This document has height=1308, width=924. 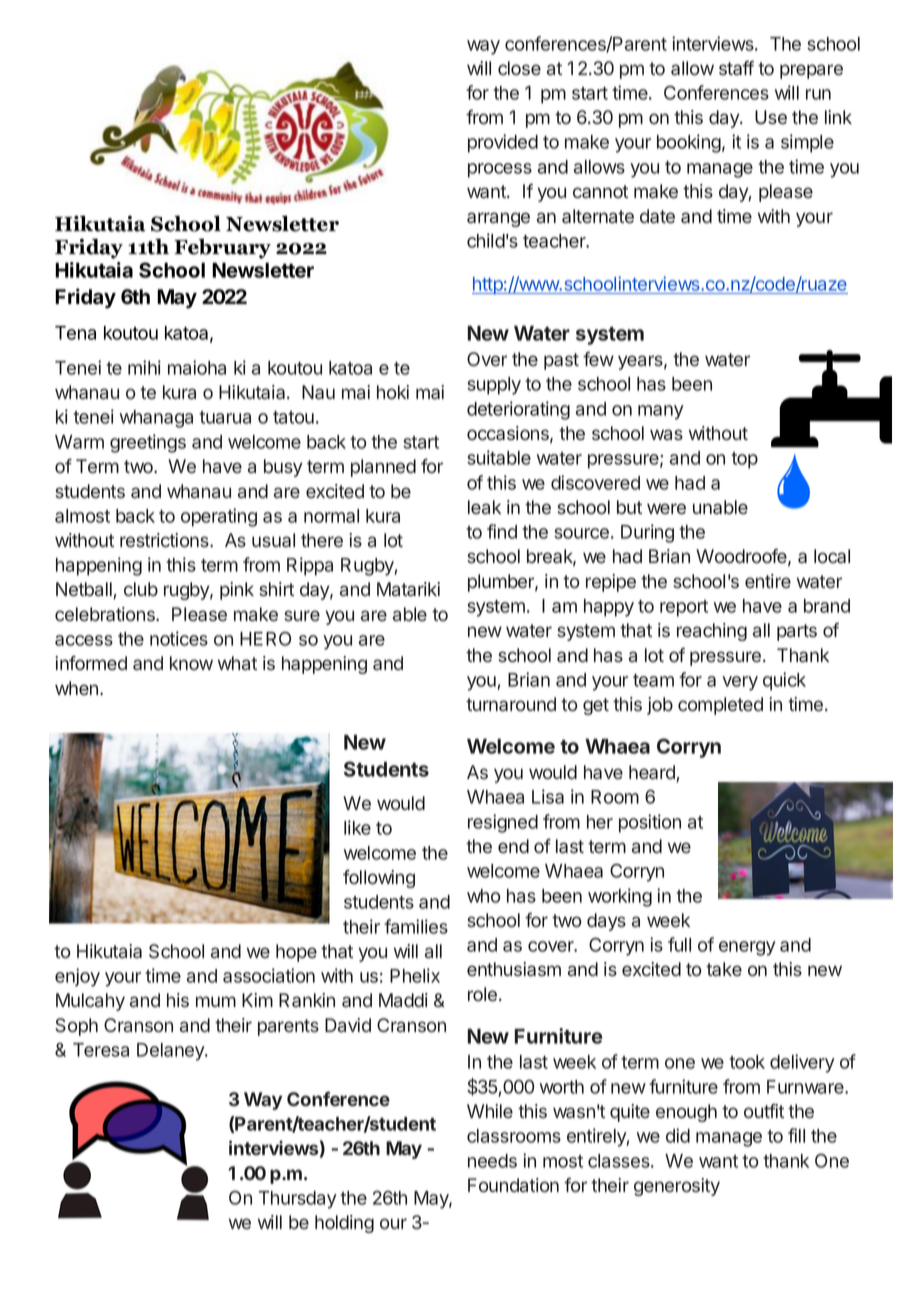 What do you see at coordinates (222, 248) in the document?
I see `February` at bounding box center [222, 248].
